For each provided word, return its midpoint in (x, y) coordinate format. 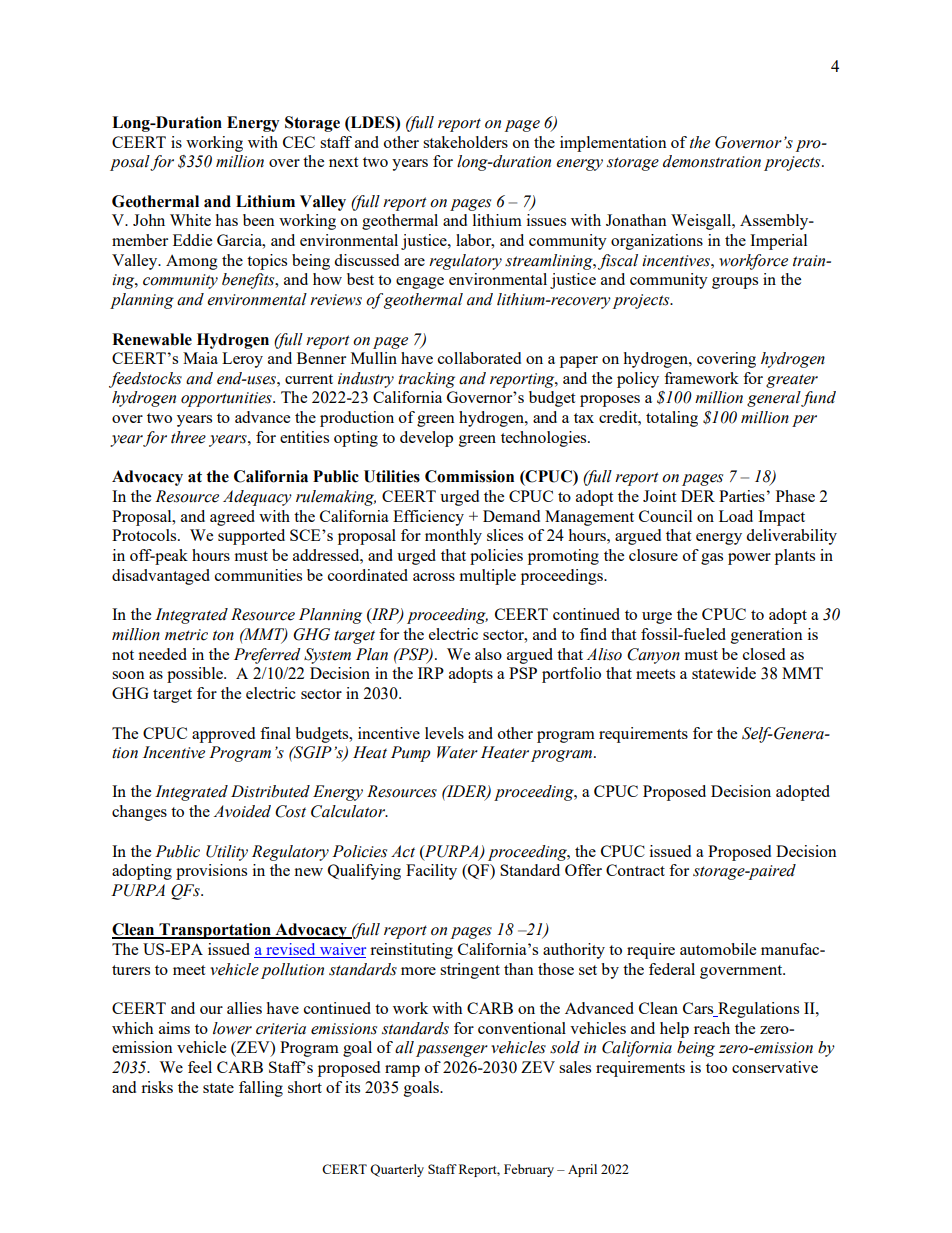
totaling (672, 419)
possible (196, 675)
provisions (211, 872)
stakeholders (465, 142)
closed (764, 654)
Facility (431, 872)
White (190, 220)
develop (426, 439)
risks (157, 1087)
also (488, 654)
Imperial (778, 242)
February (529, 1170)
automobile (718, 949)
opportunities (227, 399)
